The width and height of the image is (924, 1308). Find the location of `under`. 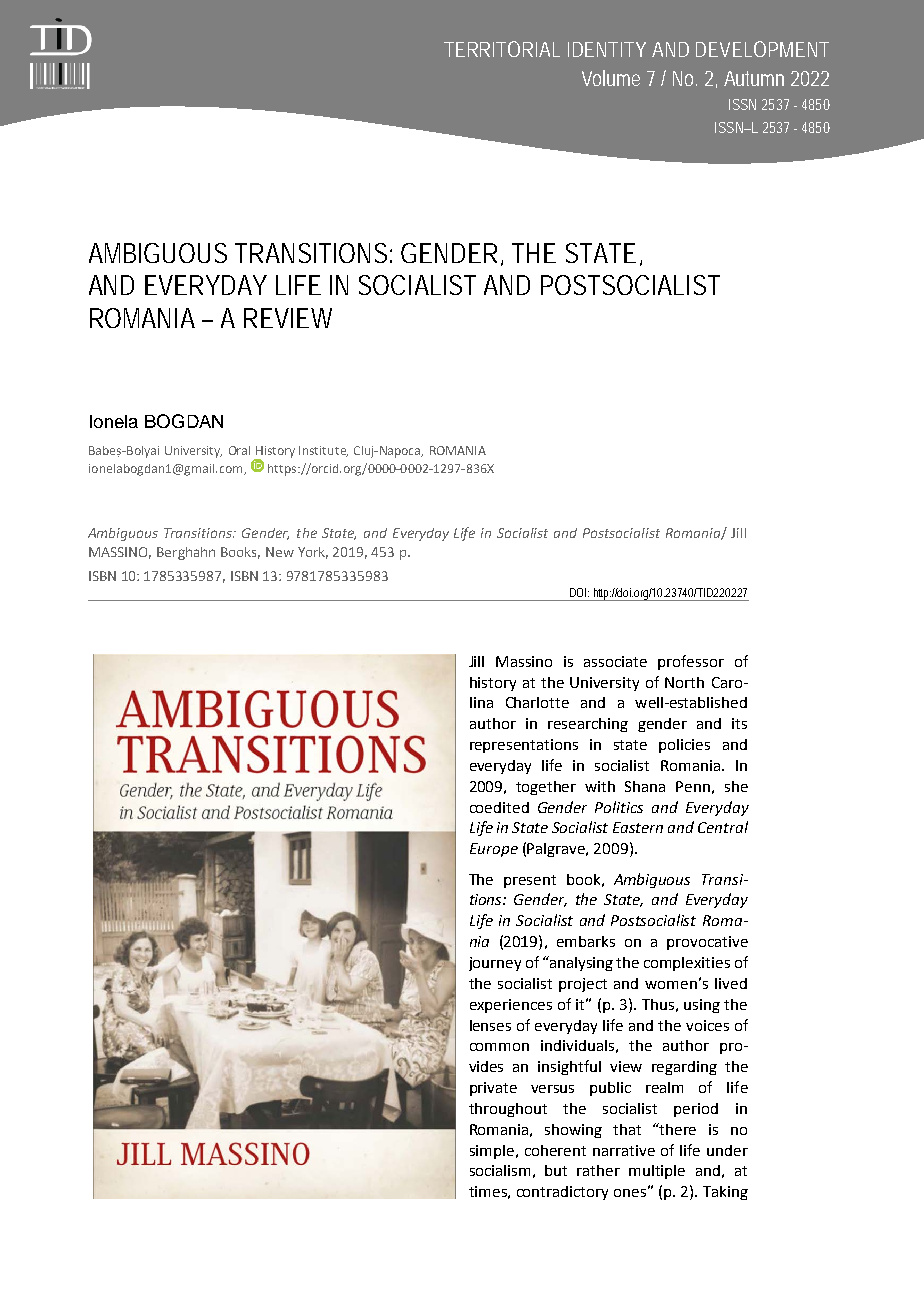

under is located at coordinates (727, 1150).
